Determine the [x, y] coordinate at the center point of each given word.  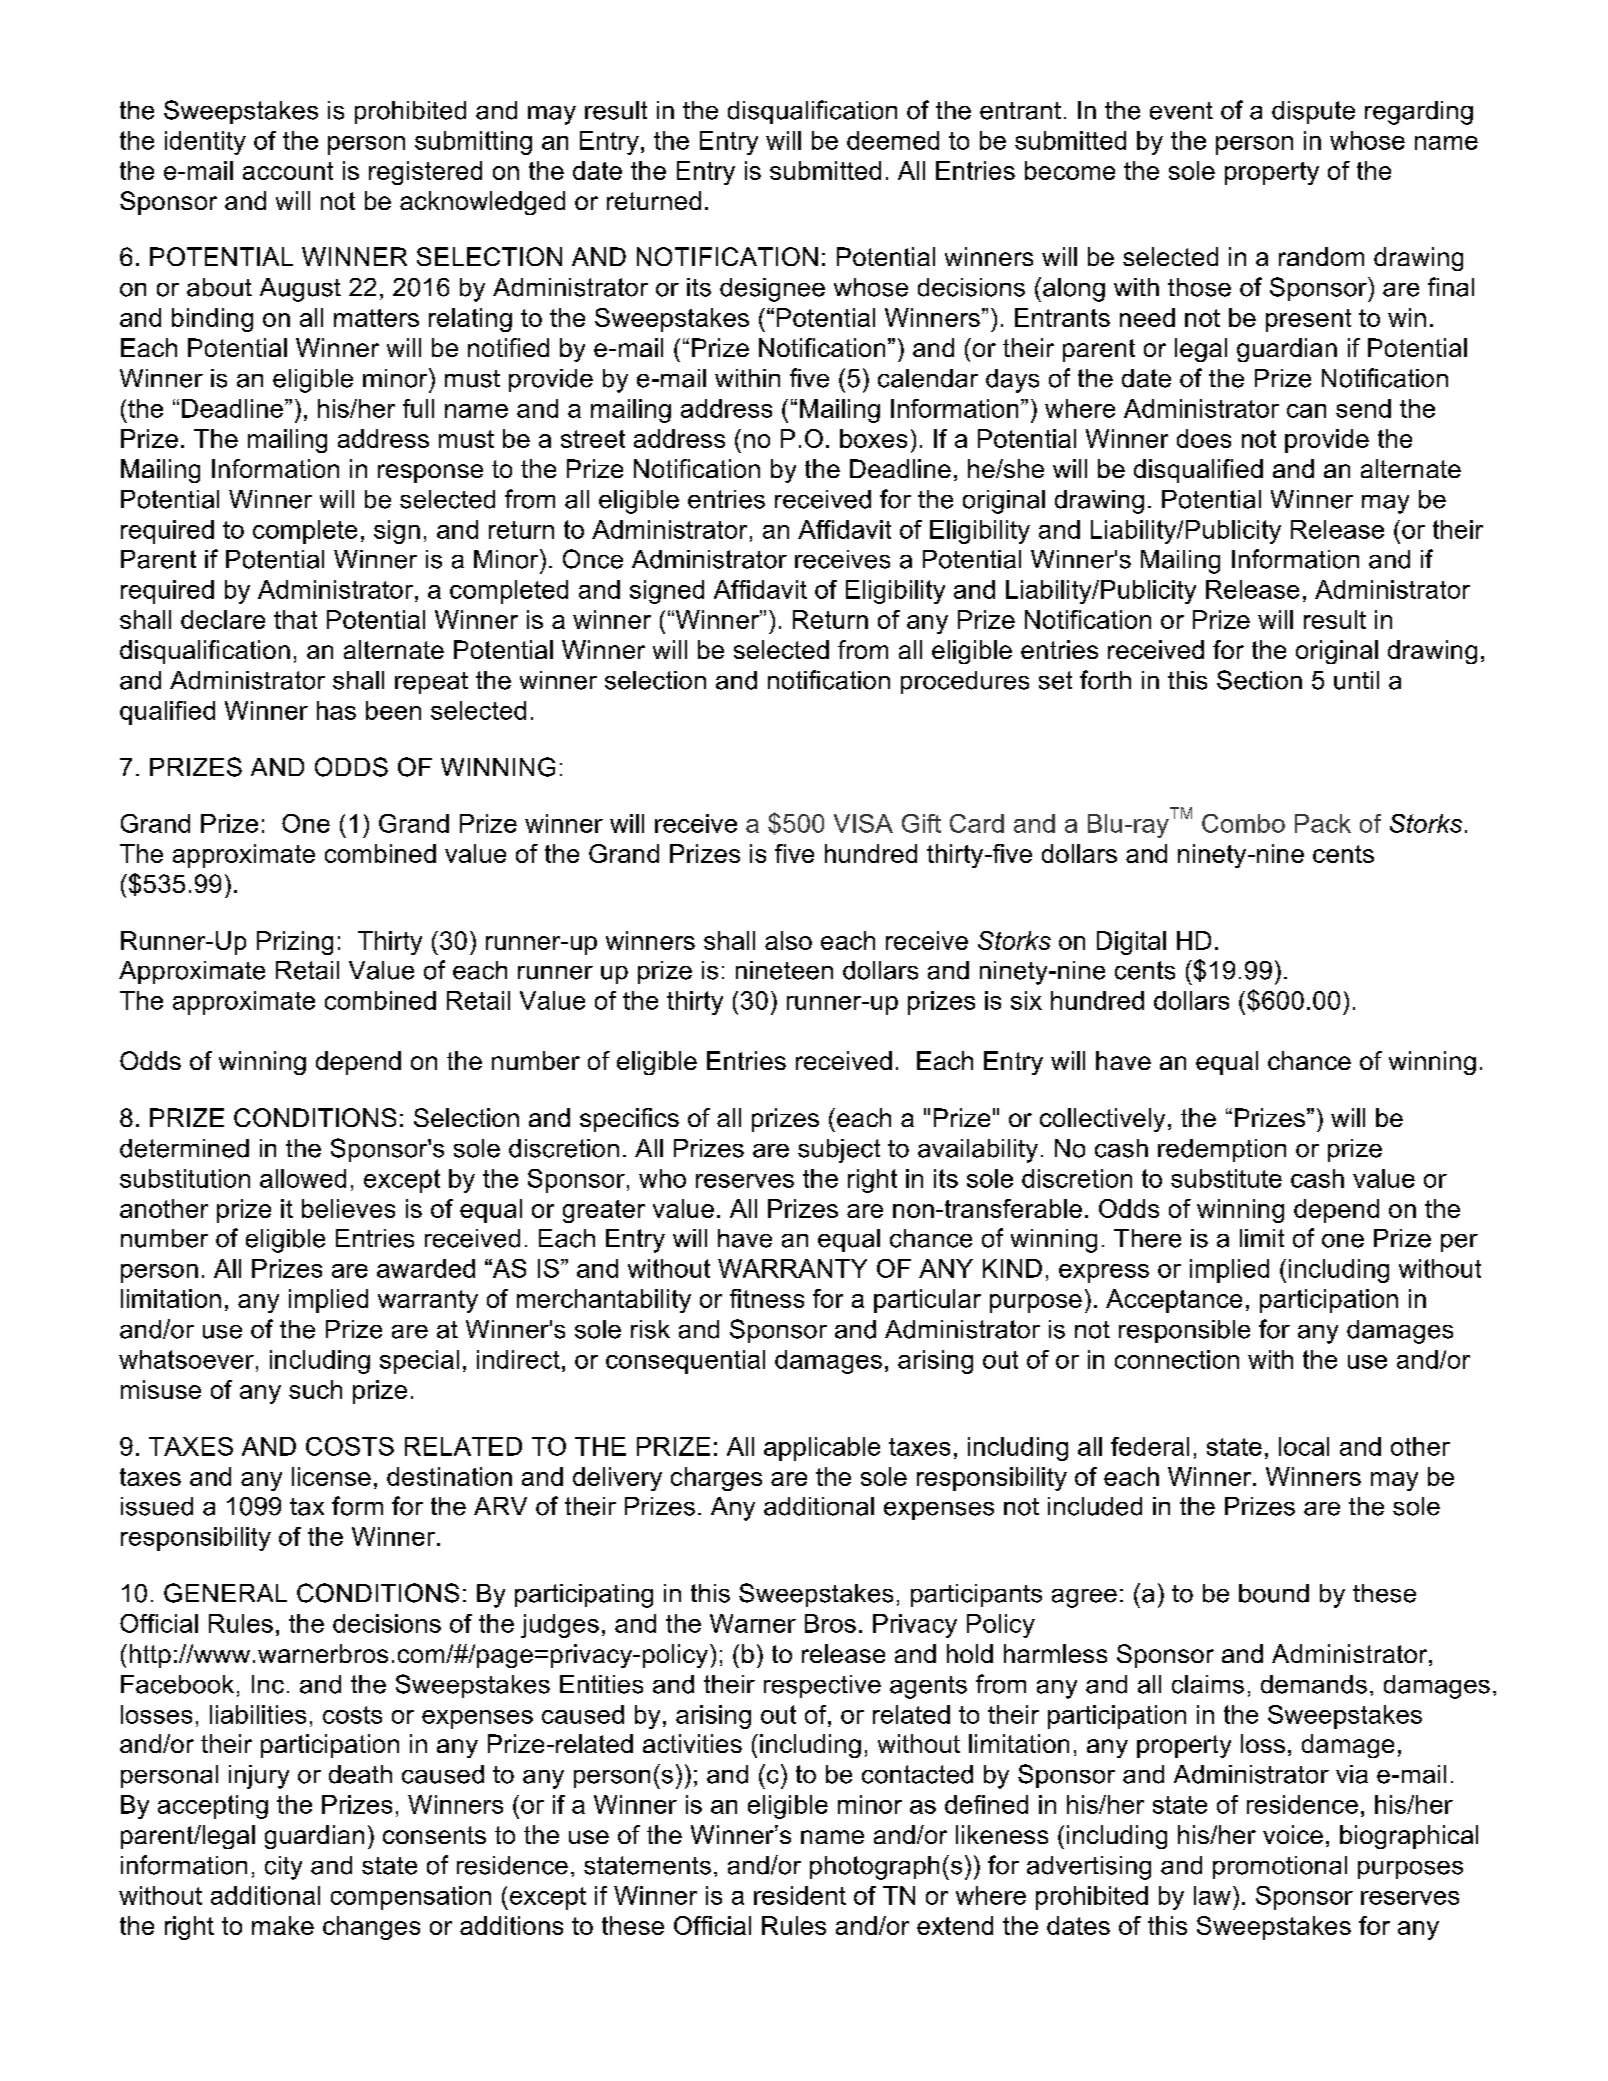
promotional [1280, 1867]
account [288, 171]
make [283, 1925]
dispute [1313, 112]
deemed [893, 140]
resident [800, 1895]
